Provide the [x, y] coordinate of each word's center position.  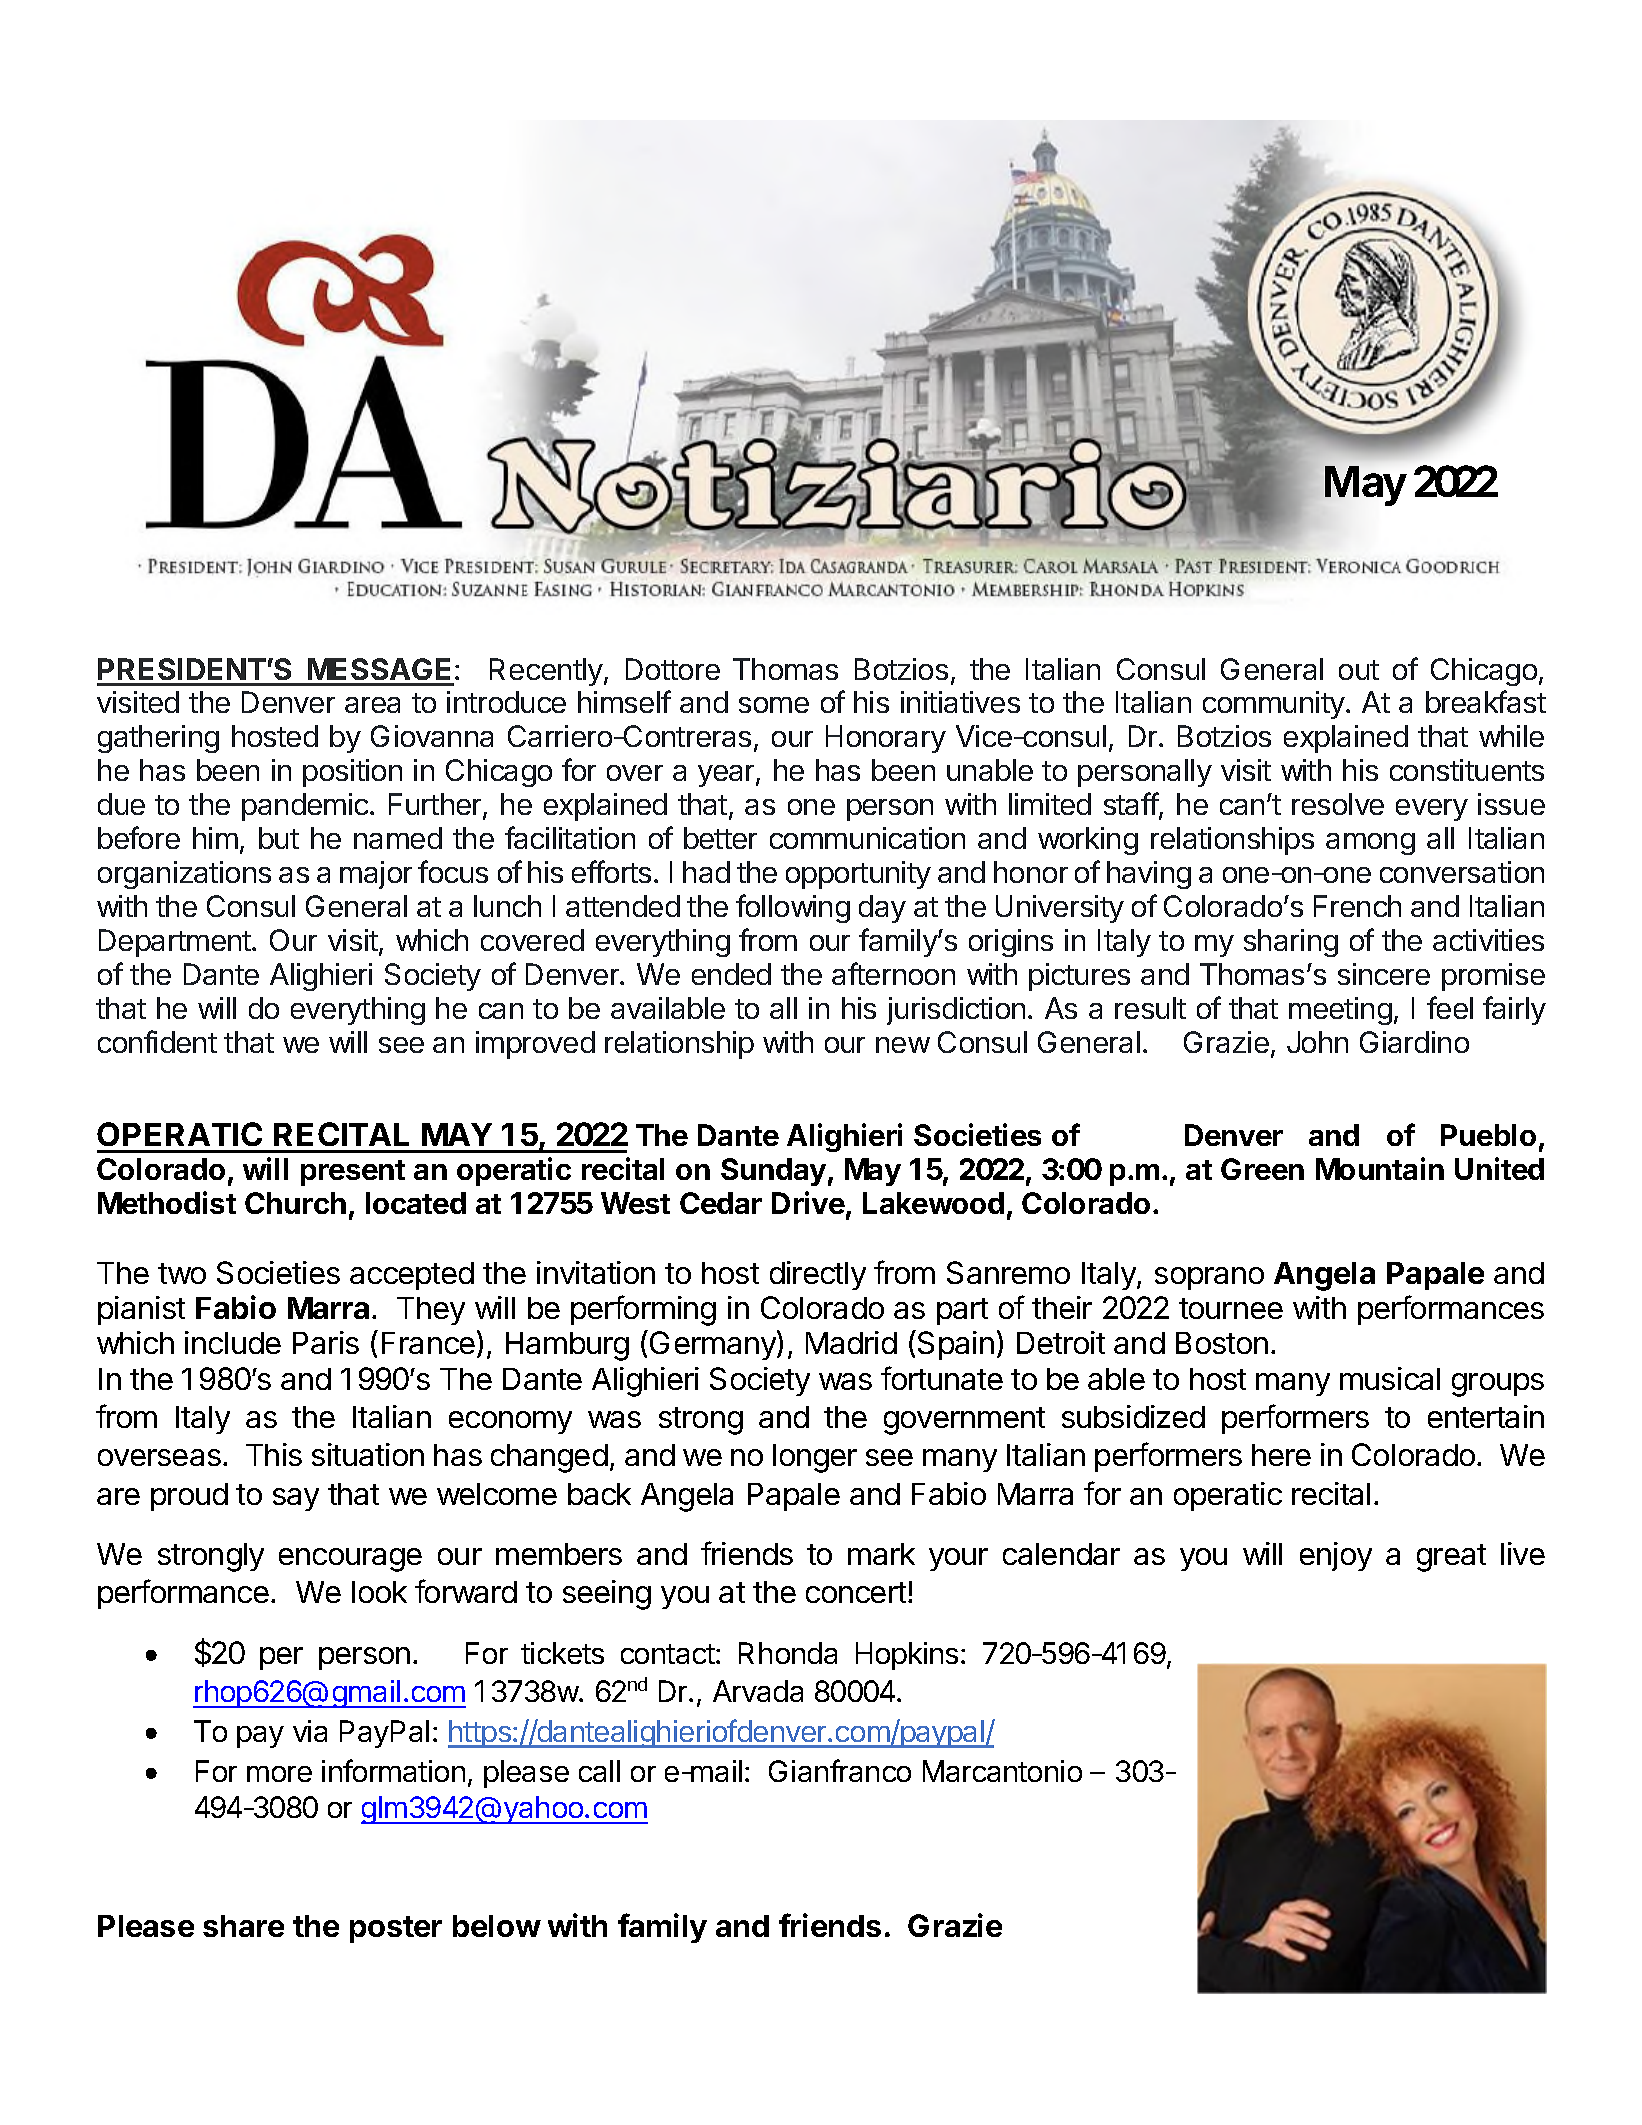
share [243, 1926]
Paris [326, 1342]
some [774, 705]
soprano [1209, 1278]
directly [818, 1275]
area [372, 705]
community [1275, 705]
